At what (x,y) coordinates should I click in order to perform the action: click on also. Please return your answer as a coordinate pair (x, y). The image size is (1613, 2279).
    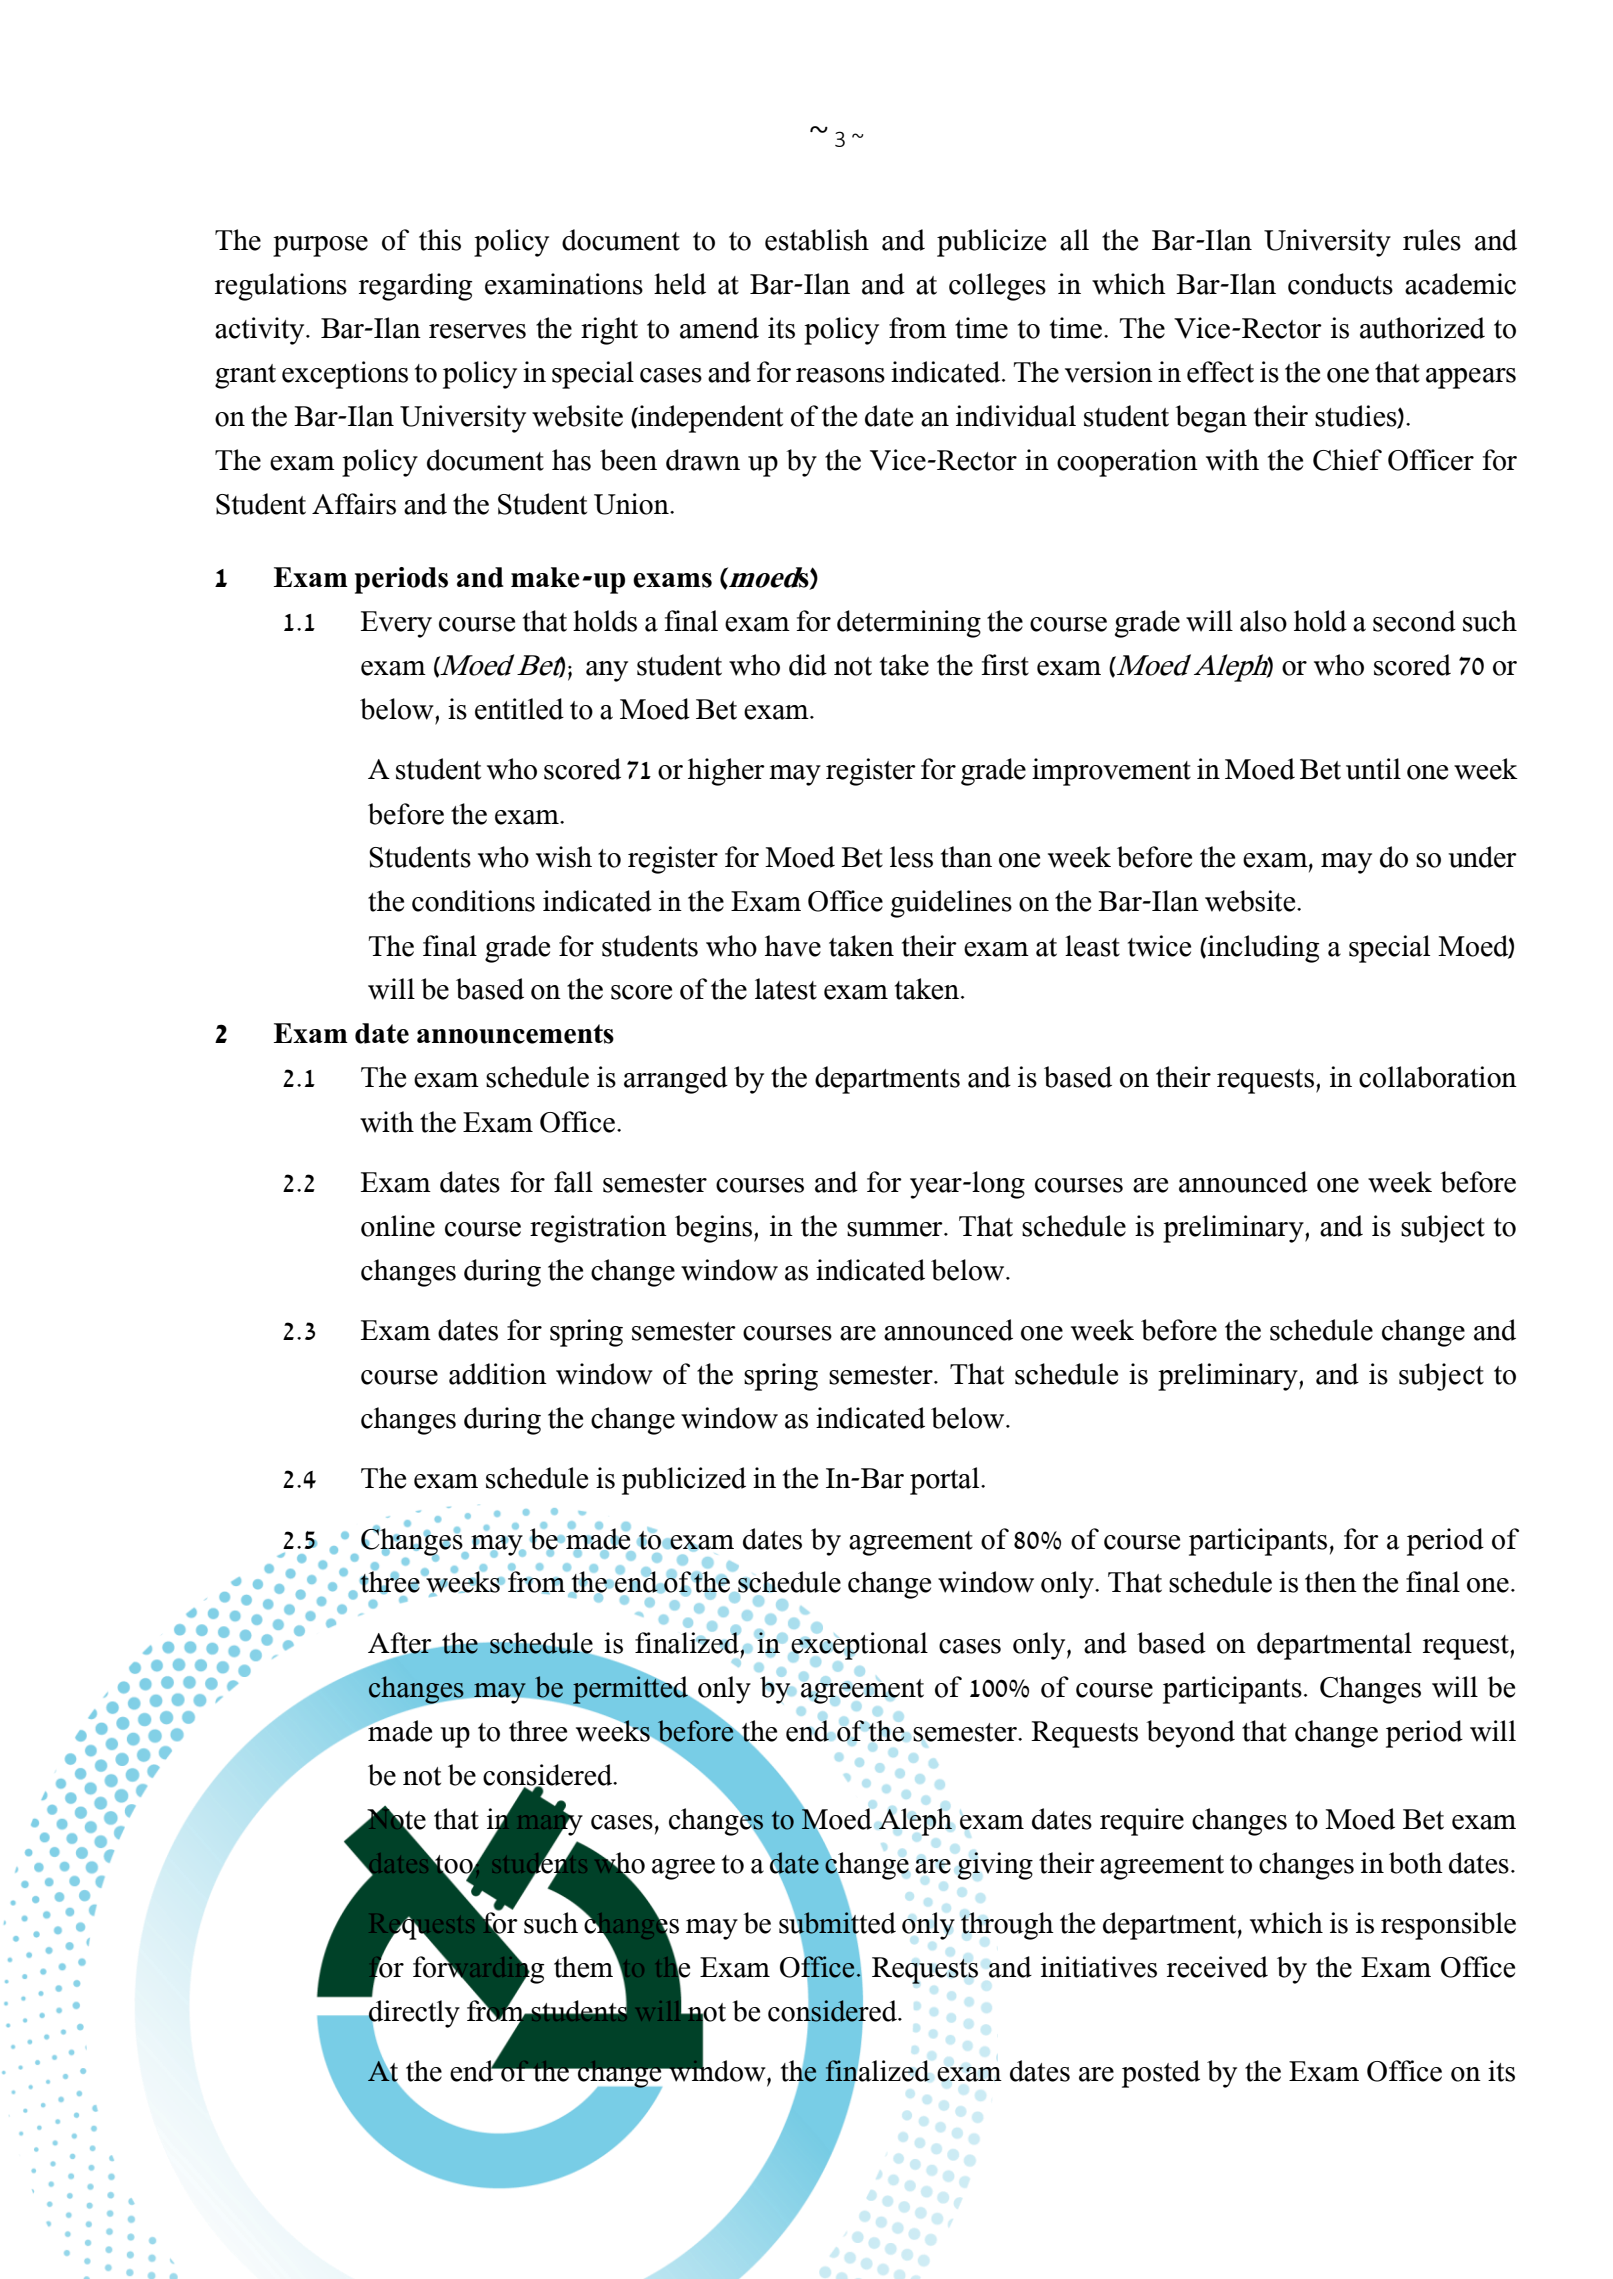
    Looking at the image, I should click on (1263, 621).
